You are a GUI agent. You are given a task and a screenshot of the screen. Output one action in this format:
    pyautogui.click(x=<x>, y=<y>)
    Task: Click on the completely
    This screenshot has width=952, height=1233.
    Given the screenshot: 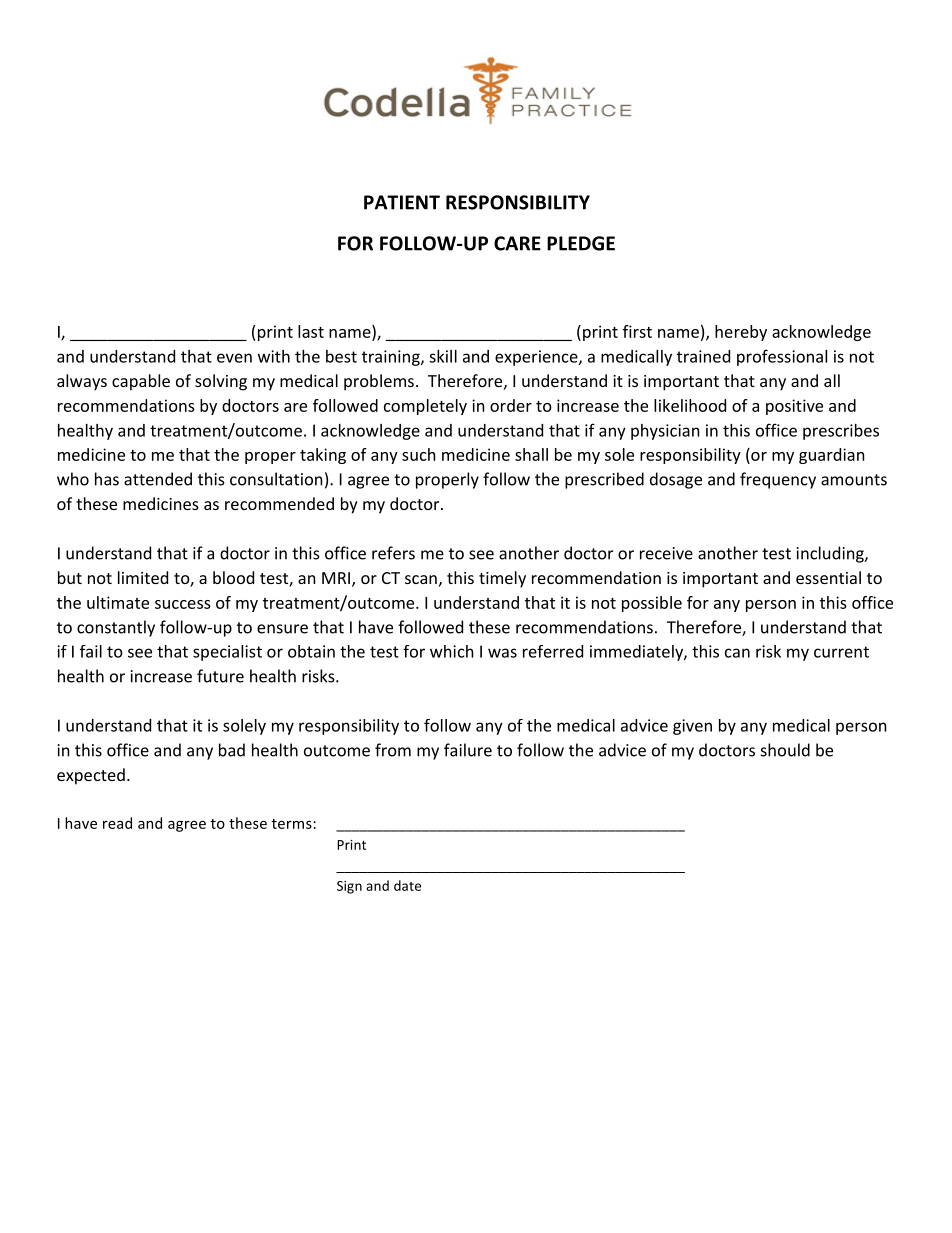 What is the action you would take?
    pyautogui.click(x=425, y=407)
